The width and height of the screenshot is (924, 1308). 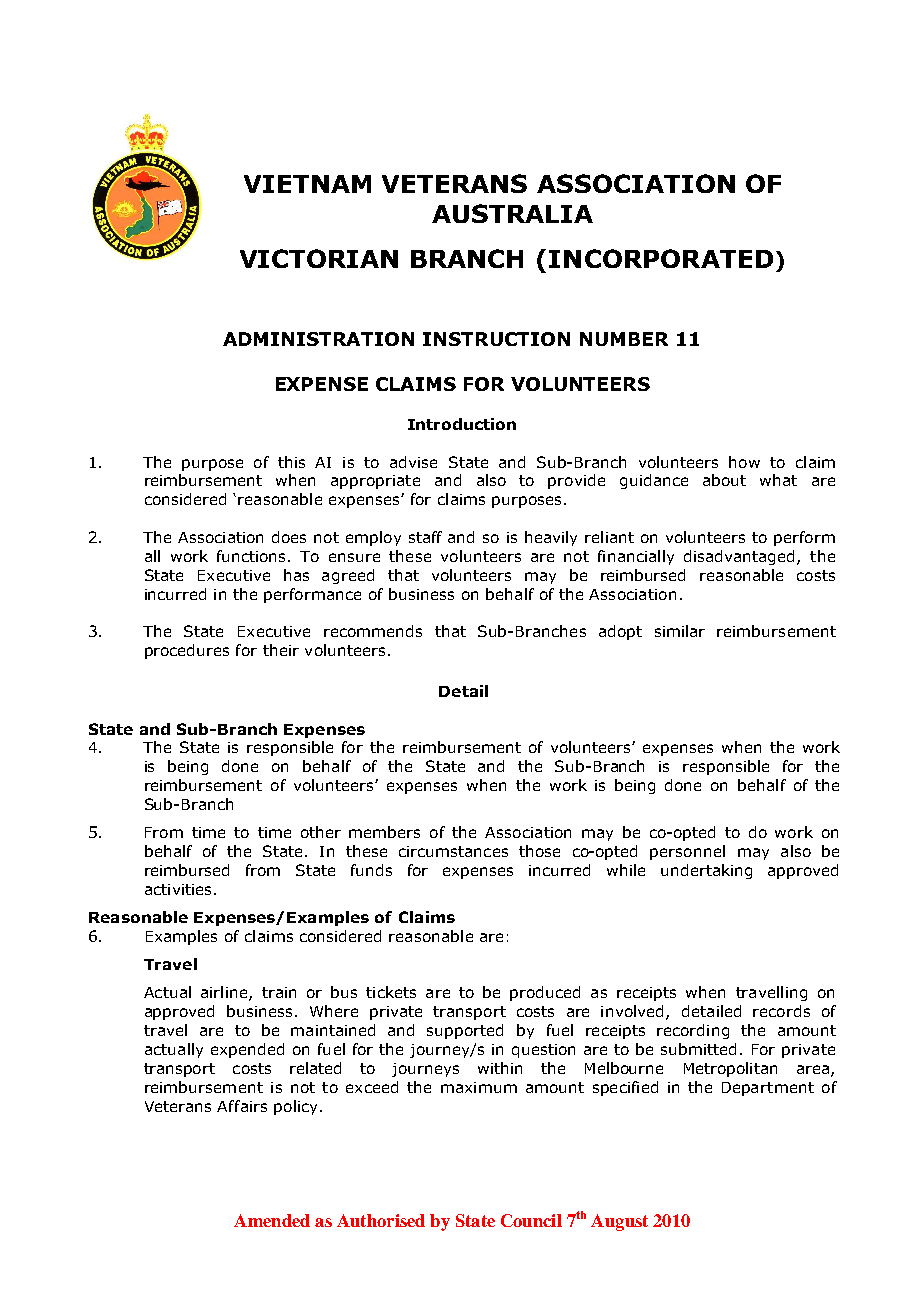 What do you see at coordinates (744, 462) in the screenshot?
I see `how` at bounding box center [744, 462].
